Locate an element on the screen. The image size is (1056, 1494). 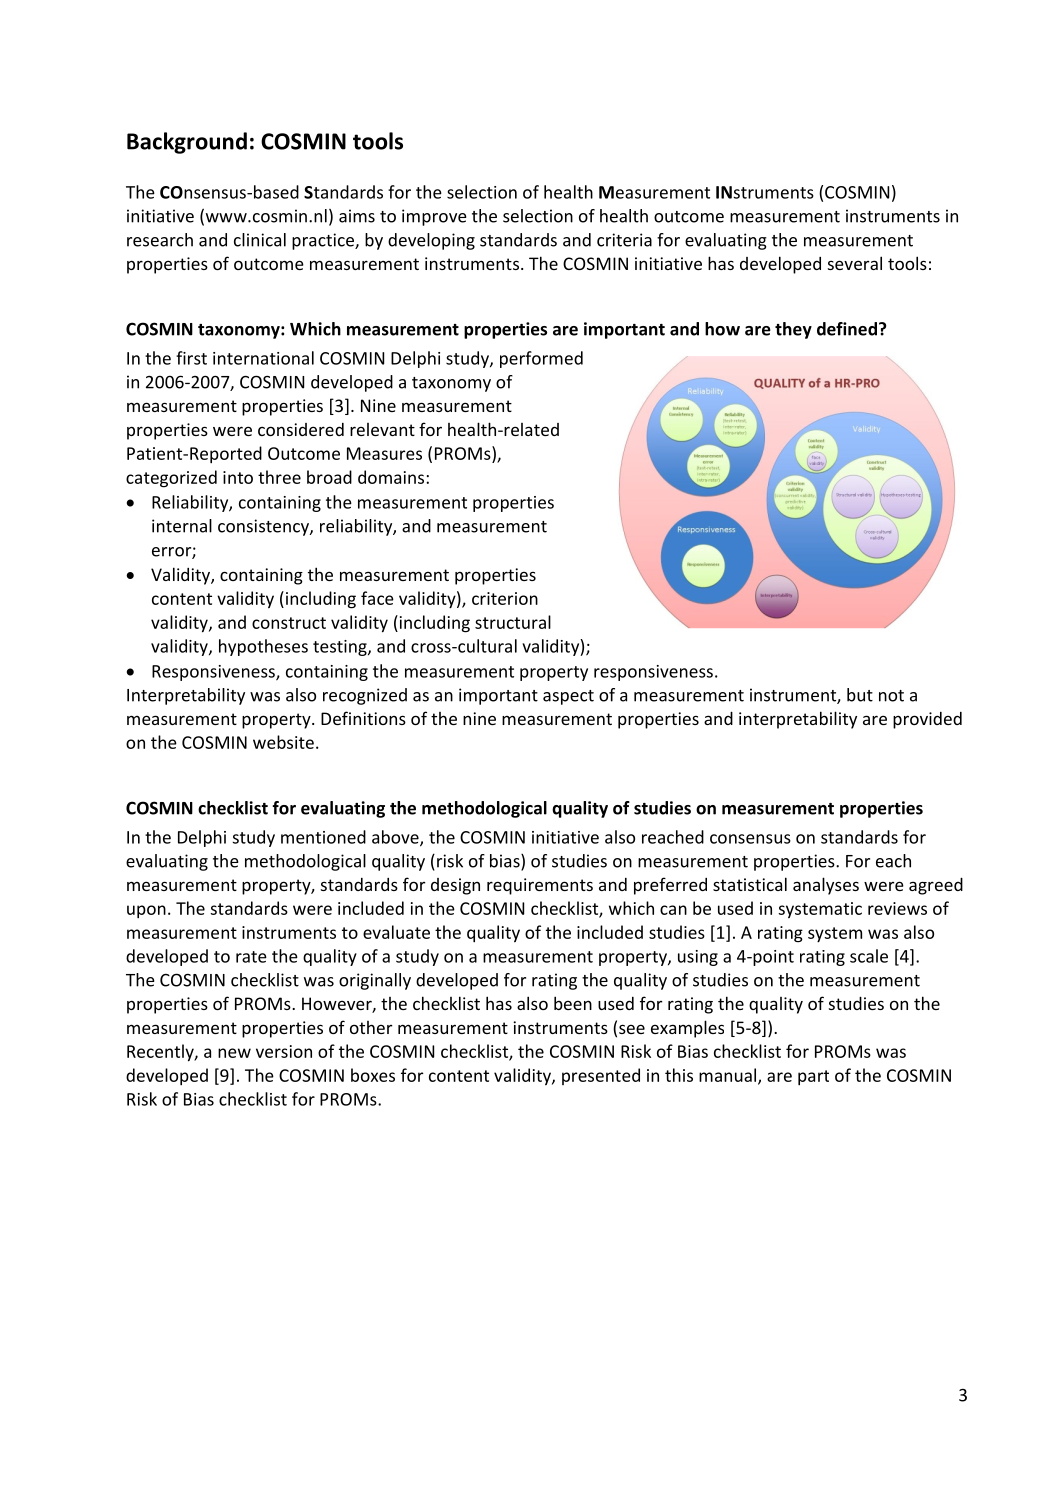
provided is located at coordinates (927, 720).
